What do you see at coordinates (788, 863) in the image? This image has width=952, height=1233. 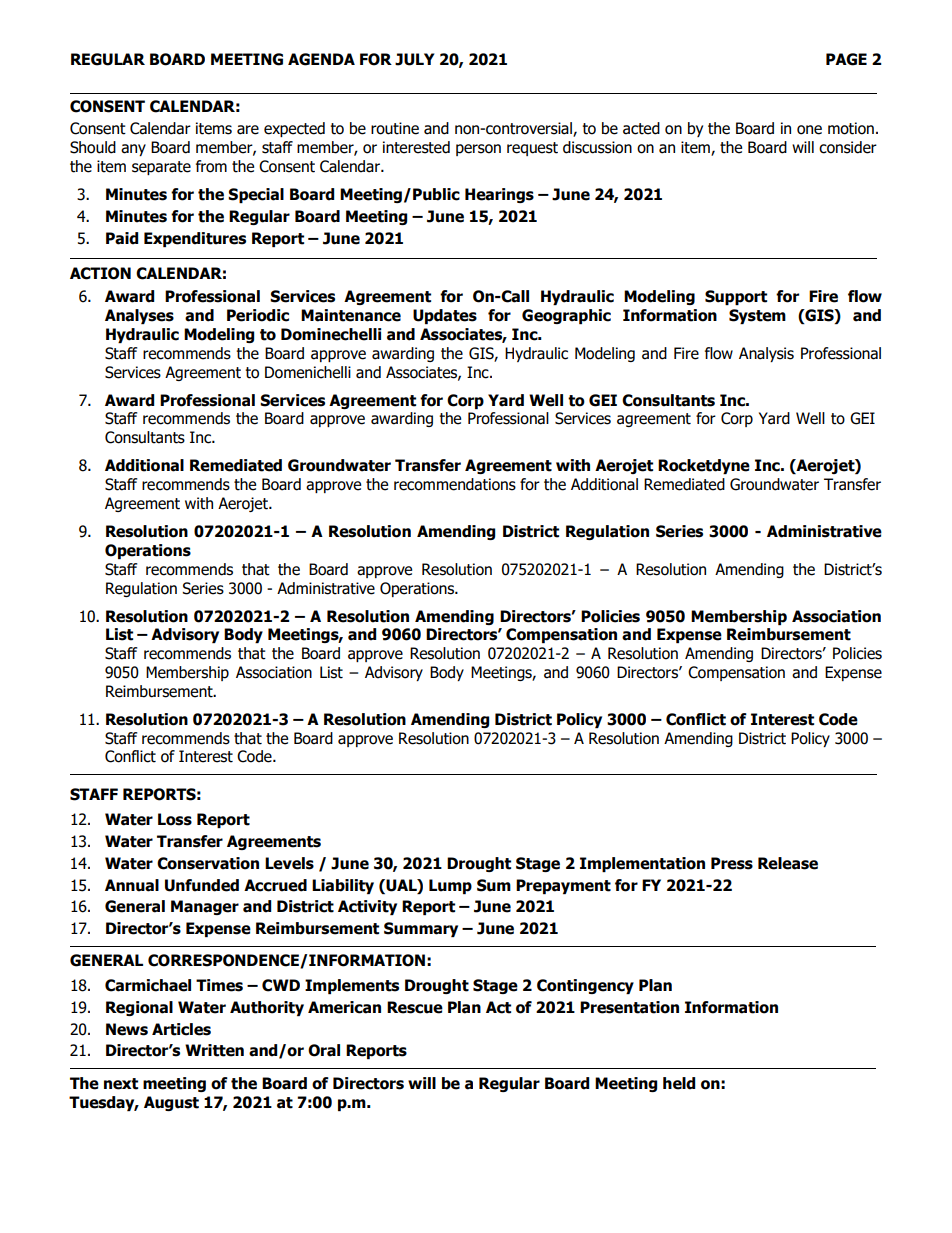 I see `Release` at bounding box center [788, 863].
